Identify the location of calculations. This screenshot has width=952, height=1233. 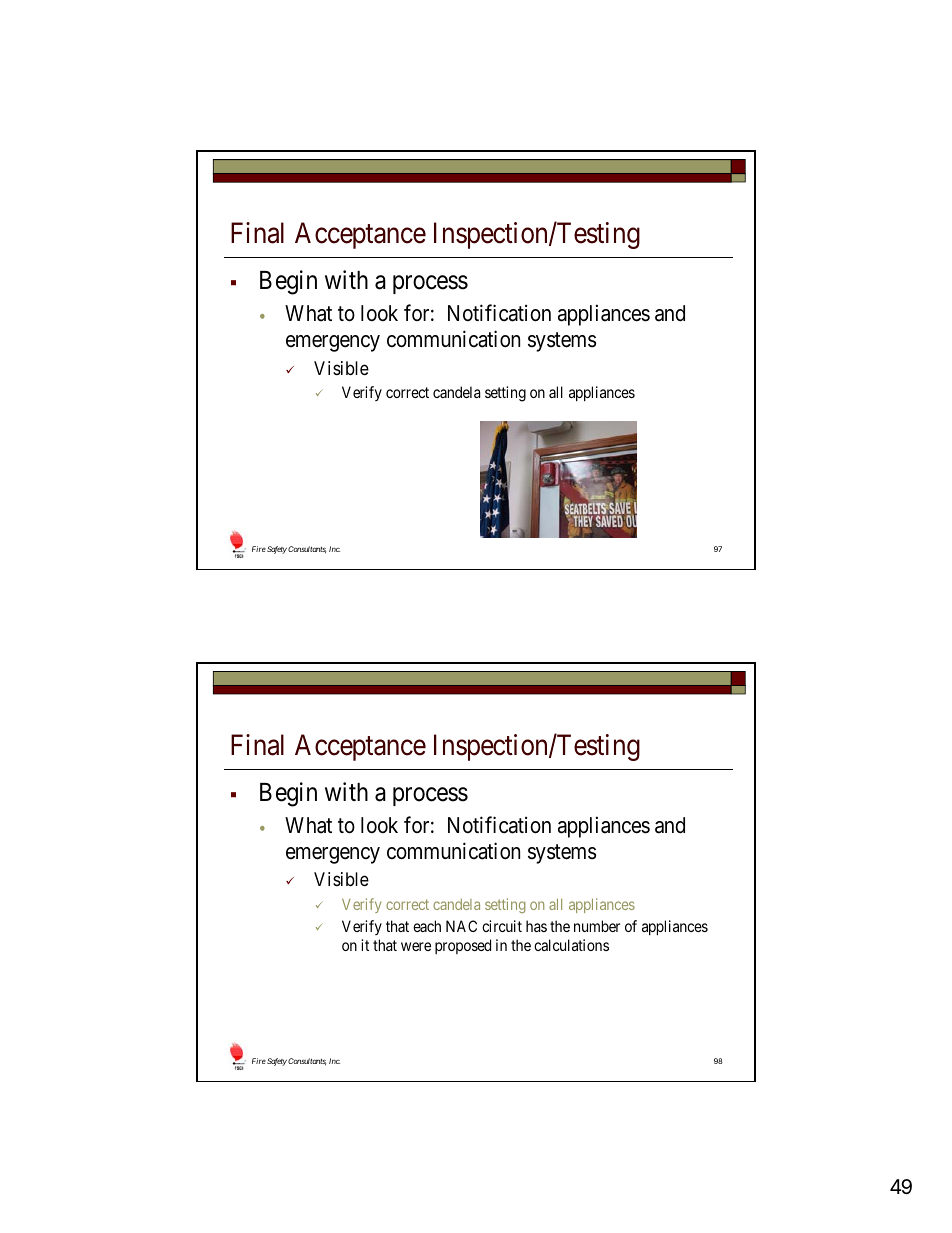
(571, 945).
